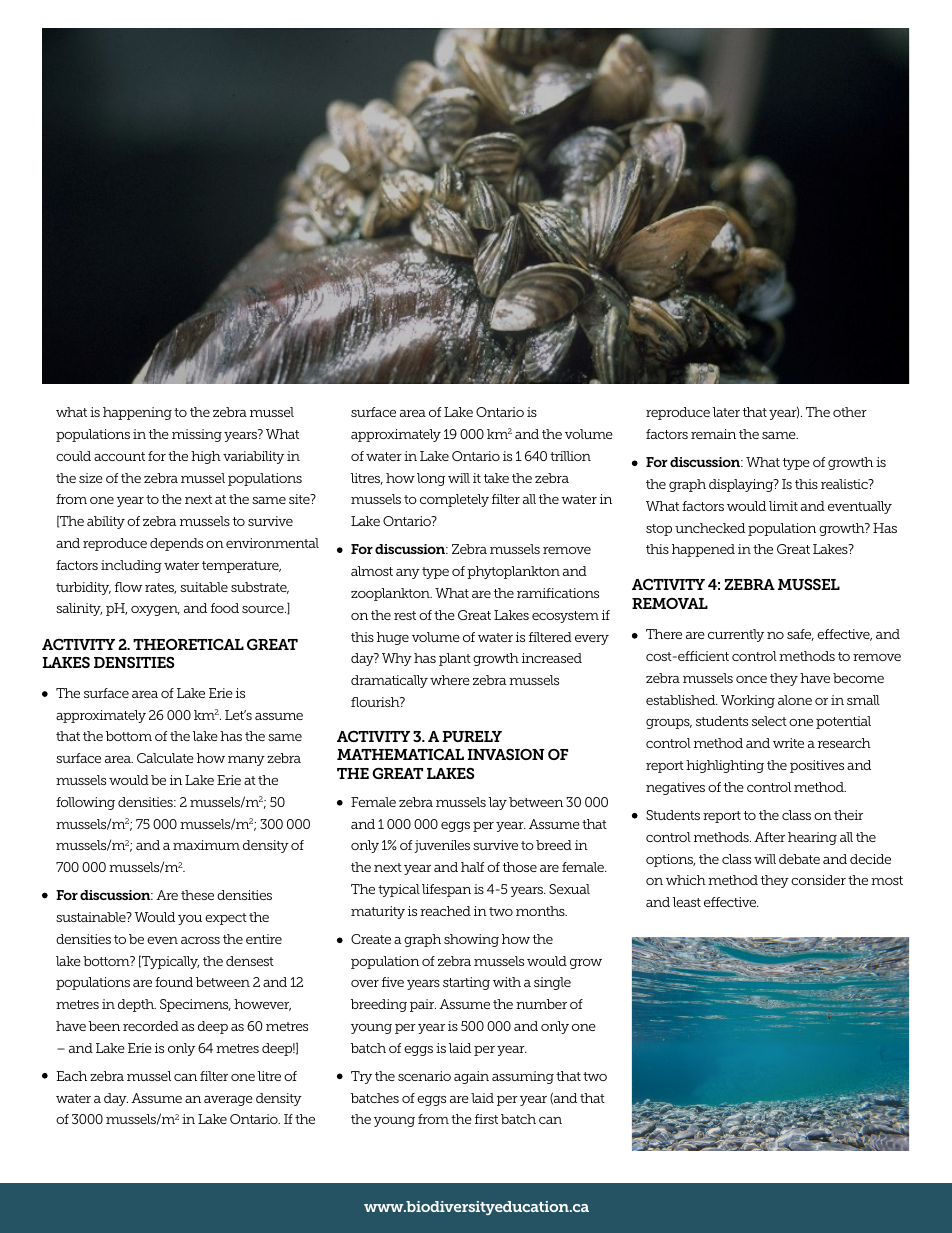  I want to click on again, so click(471, 1077).
